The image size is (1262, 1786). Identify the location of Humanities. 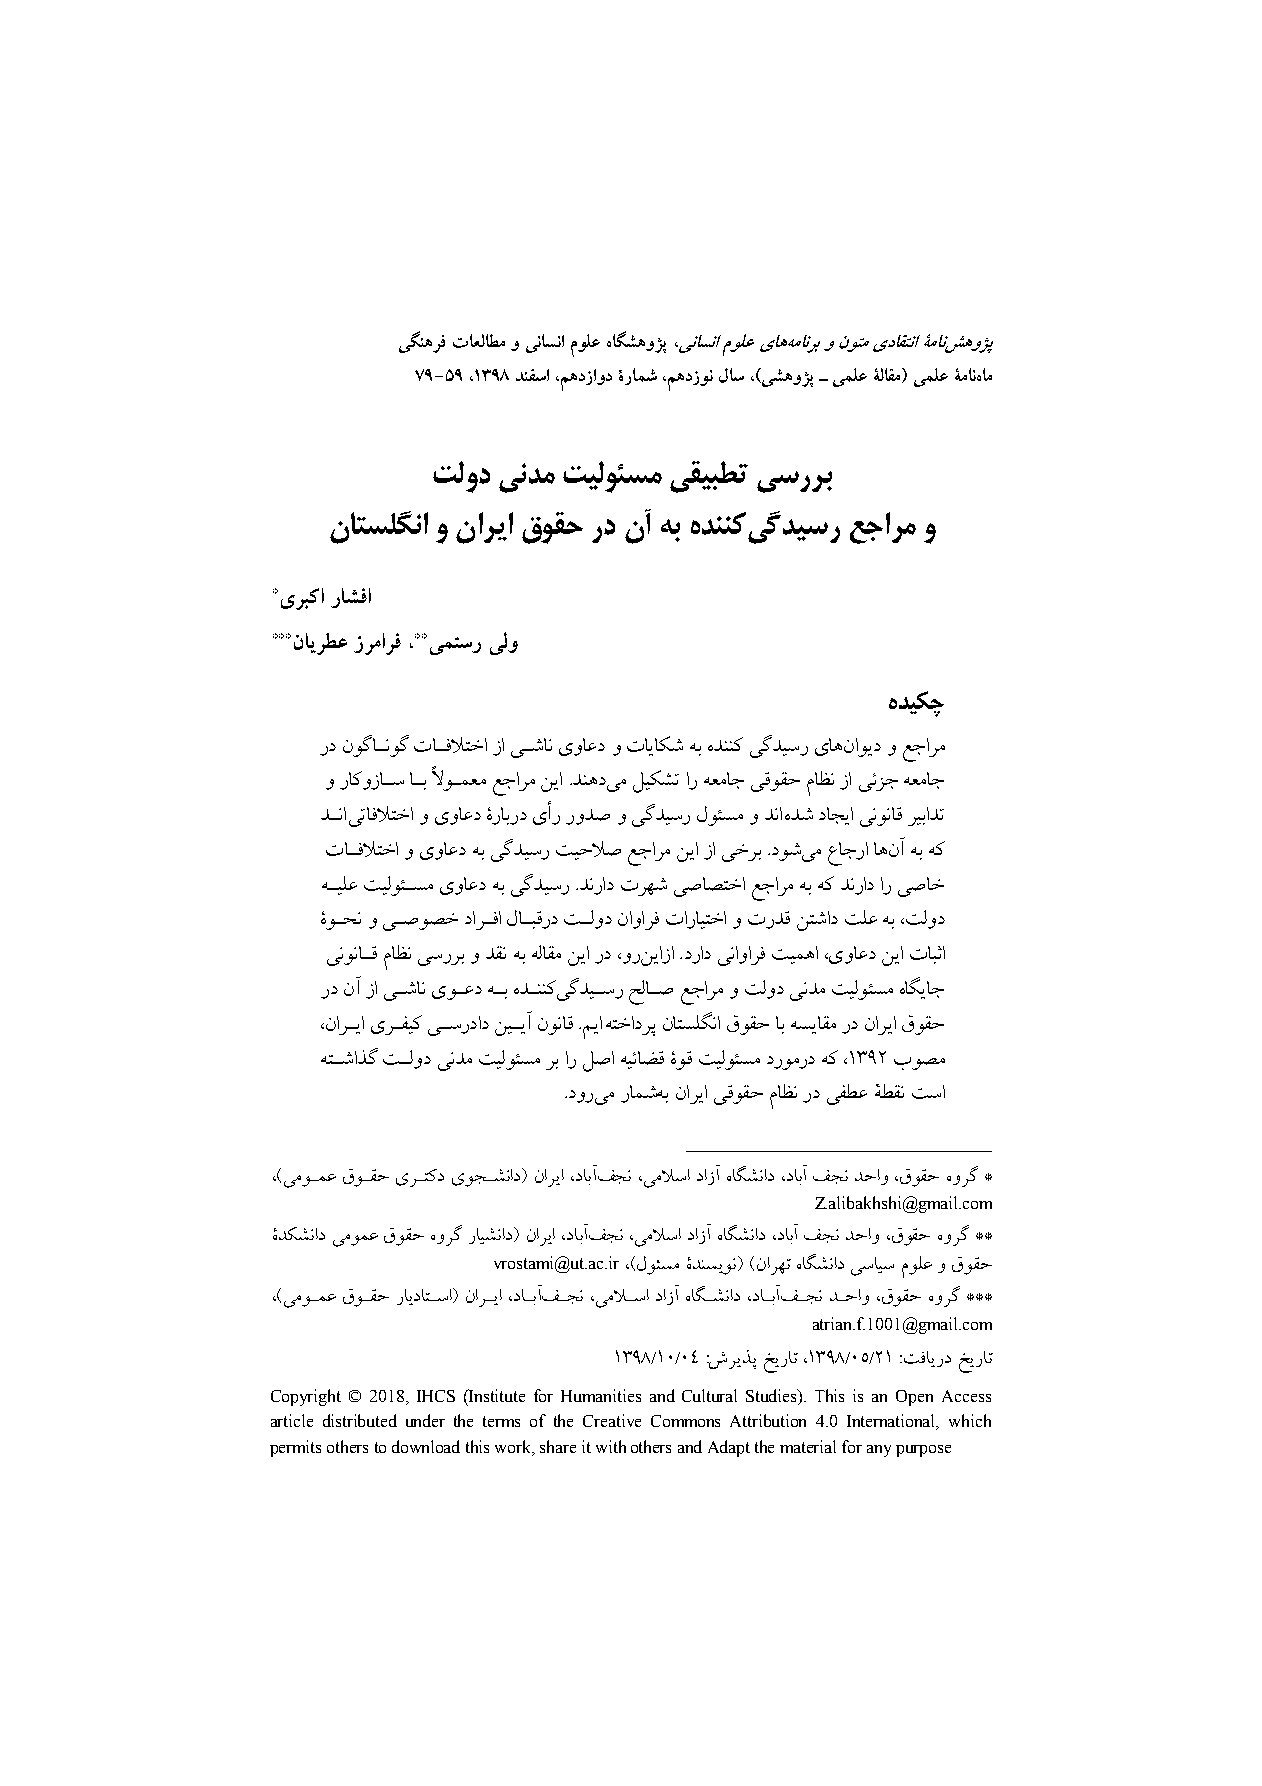
(601, 1395).
